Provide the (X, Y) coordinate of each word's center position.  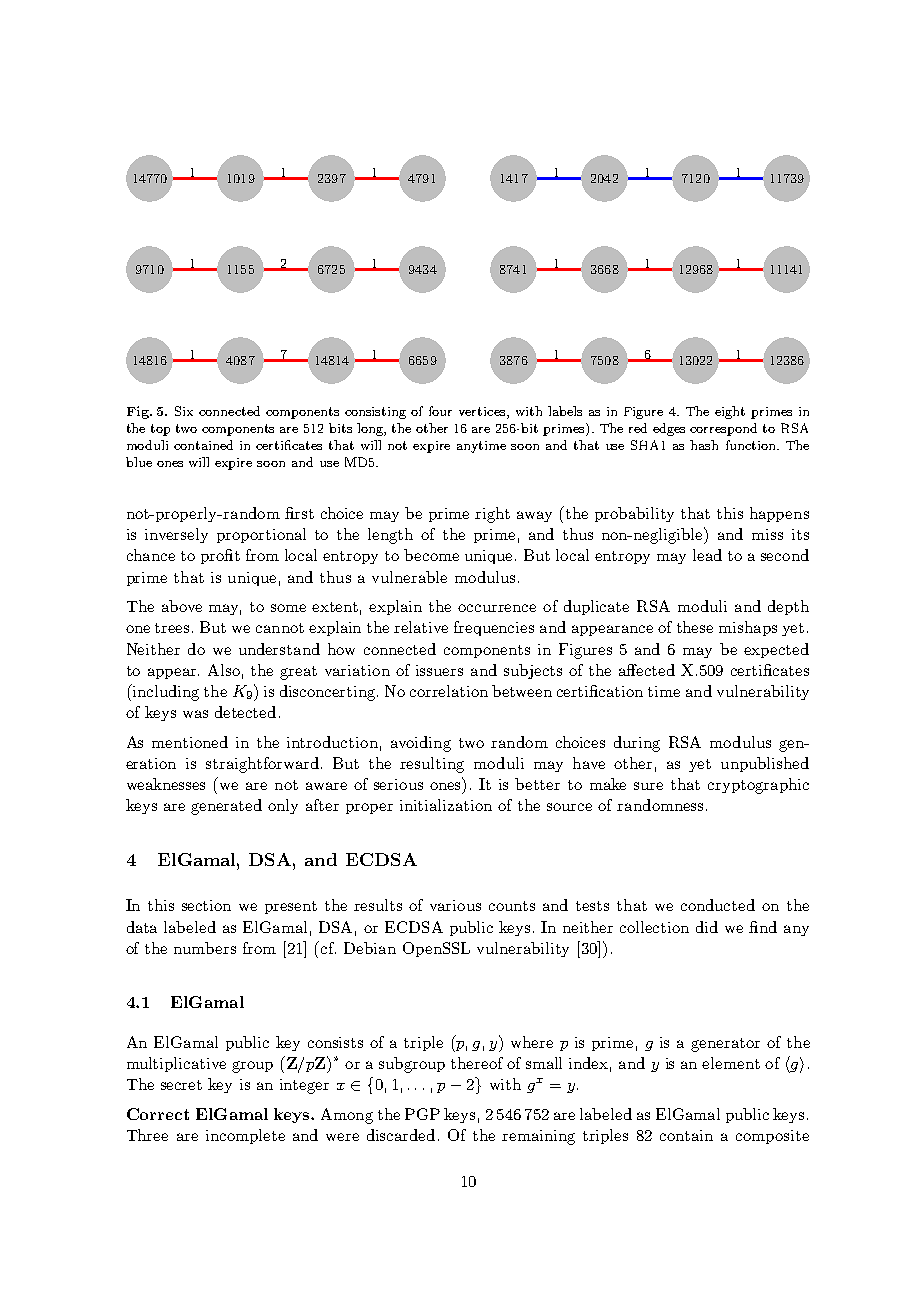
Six (184, 411)
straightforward (262, 765)
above (182, 606)
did (707, 927)
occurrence (497, 608)
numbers (205, 948)
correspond (723, 429)
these (695, 627)
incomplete (245, 1136)
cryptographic (758, 786)
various (455, 905)
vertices (483, 413)
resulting (432, 765)
